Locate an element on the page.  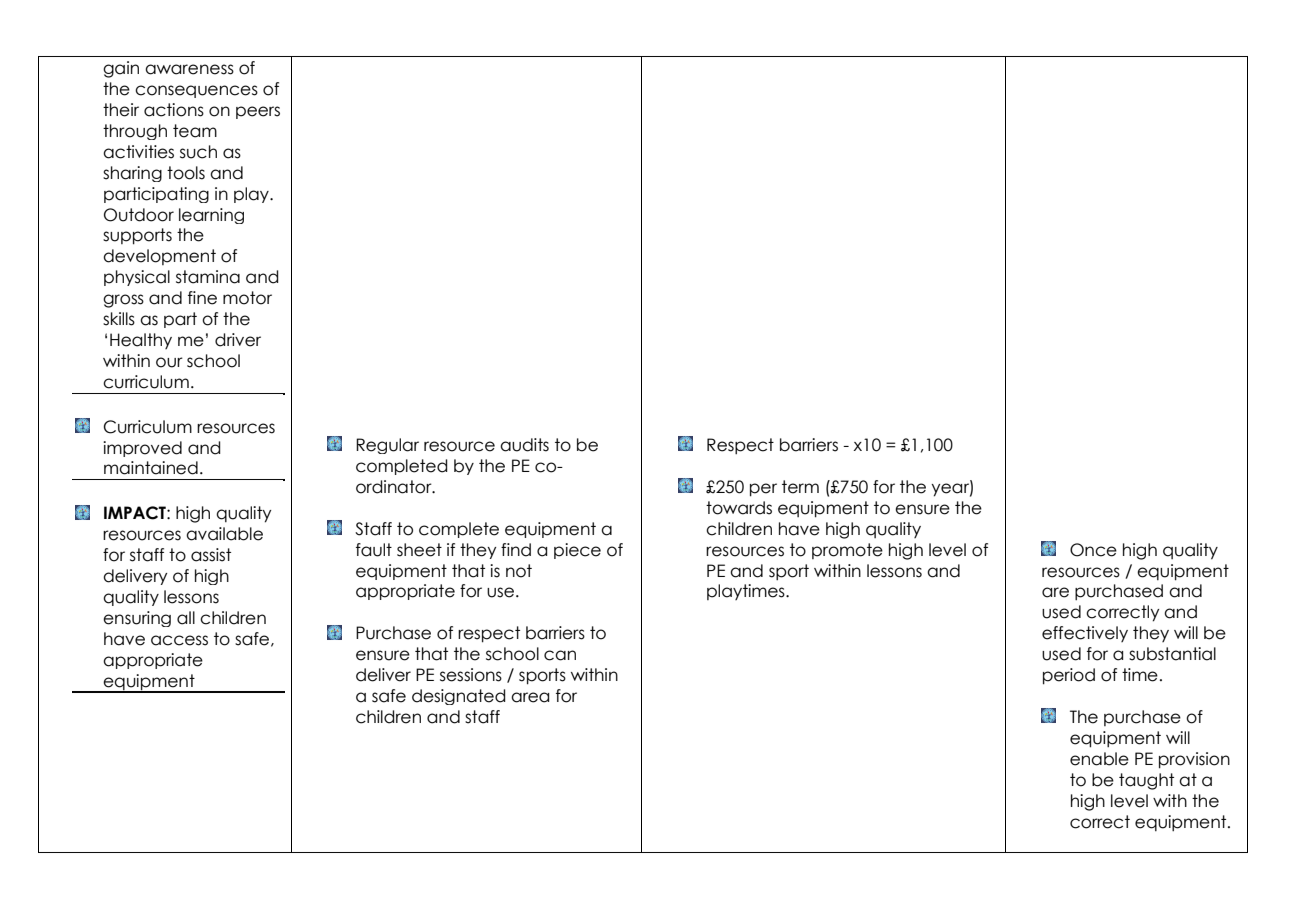
consequences is located at coordinates (196, 91).
